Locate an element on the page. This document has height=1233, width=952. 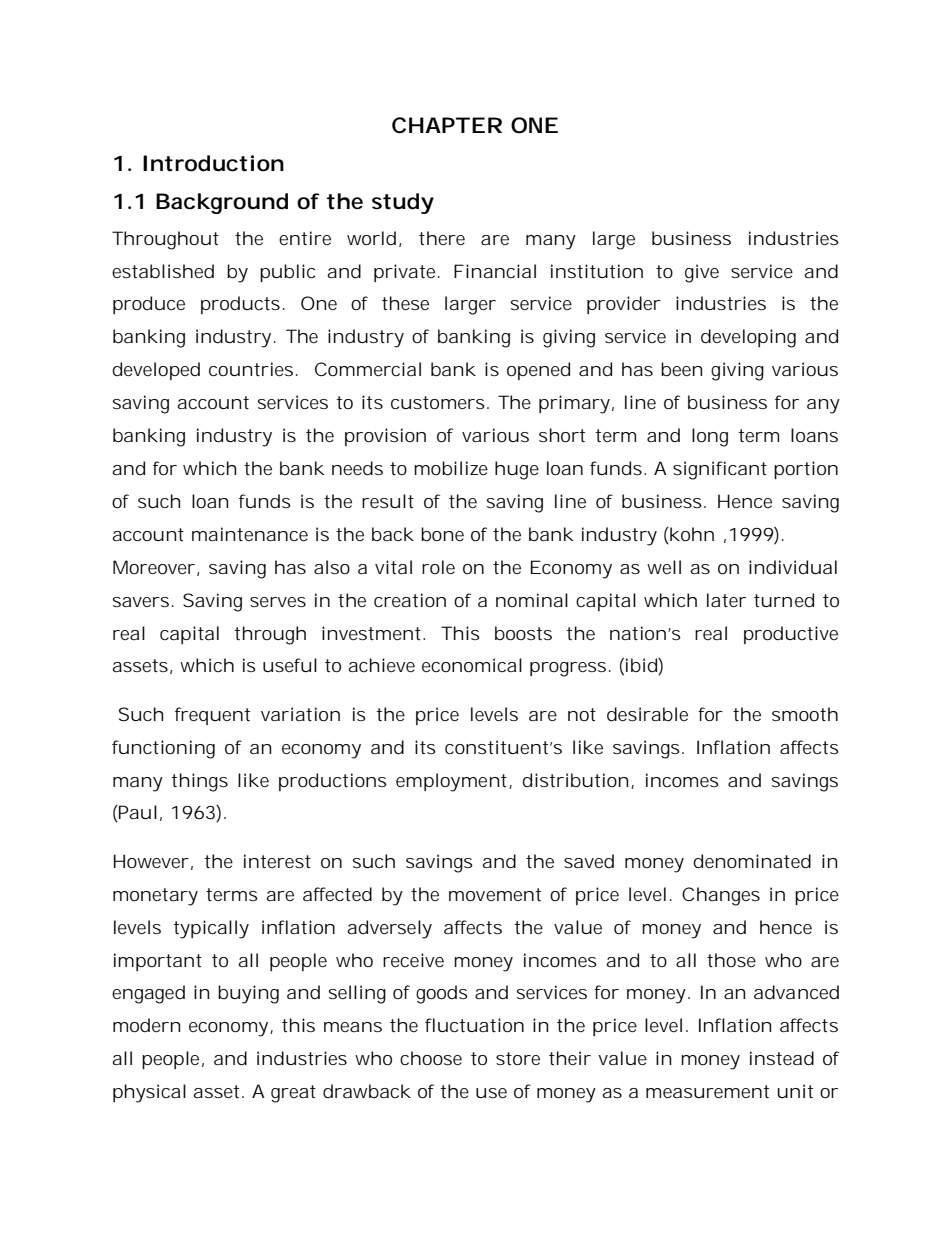
choose is located at coordinates (431, 1058).
